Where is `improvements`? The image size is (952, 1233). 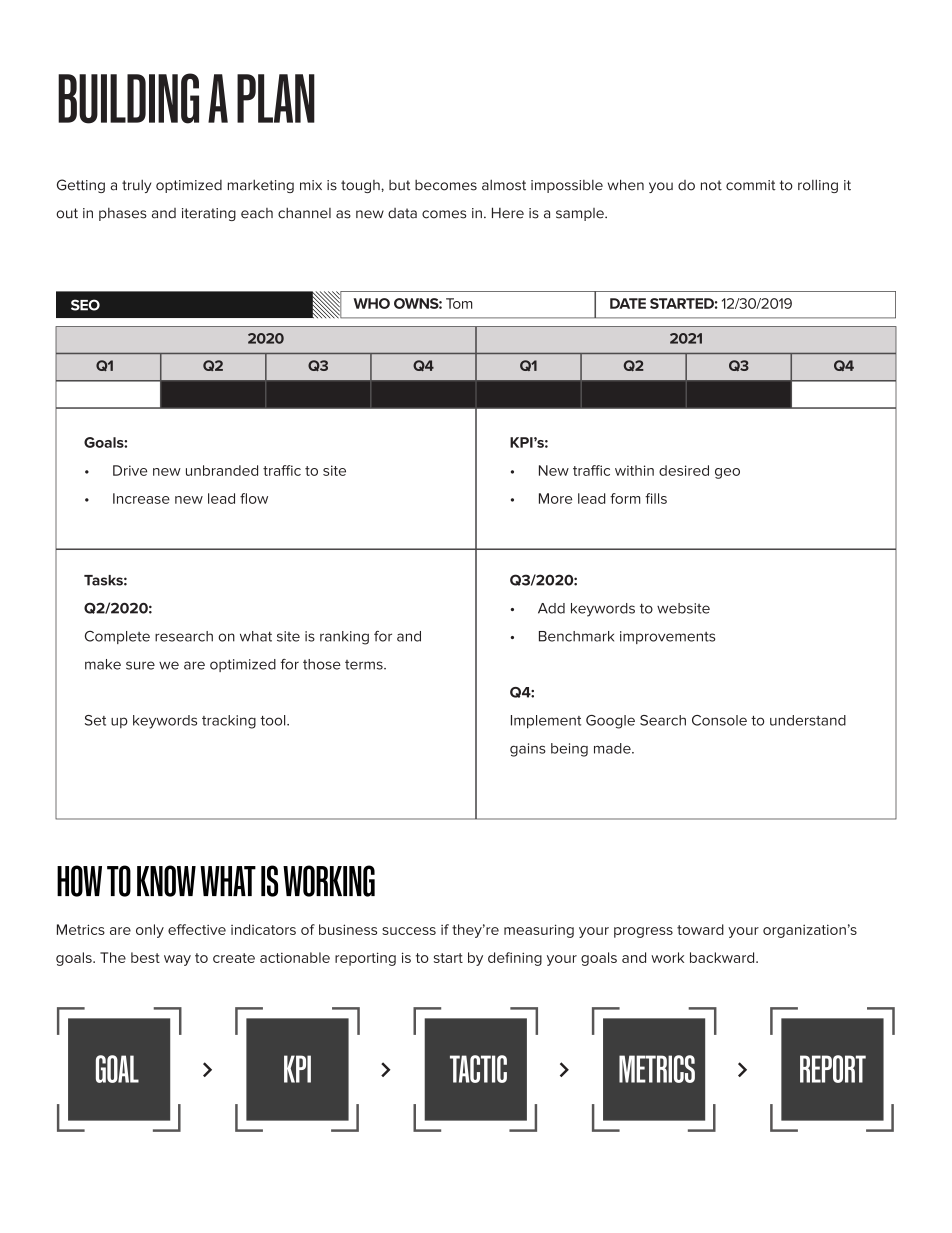
improvements is located at coordinates (667, 637).
